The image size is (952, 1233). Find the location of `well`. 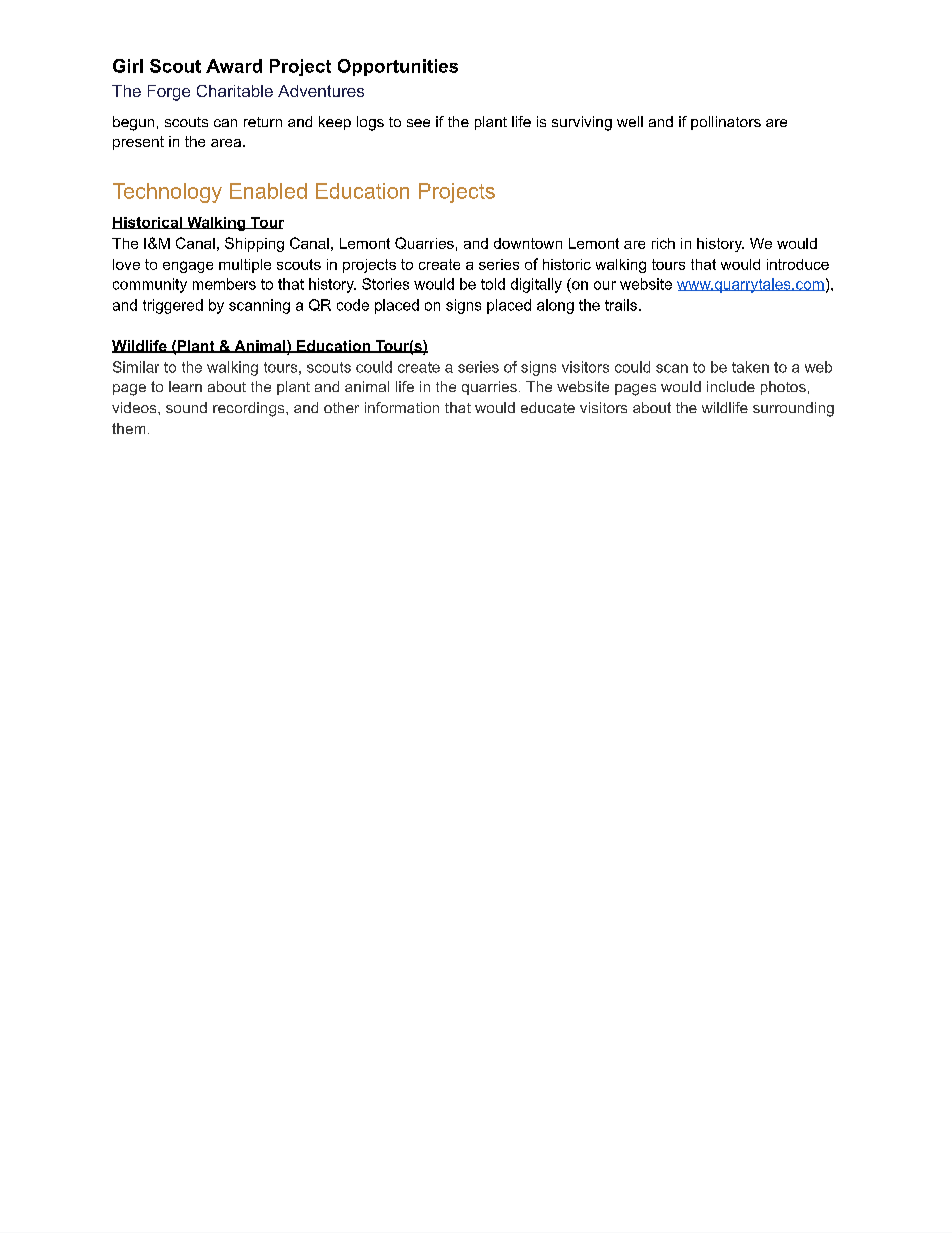

well is located at coordinates (630, 121).
